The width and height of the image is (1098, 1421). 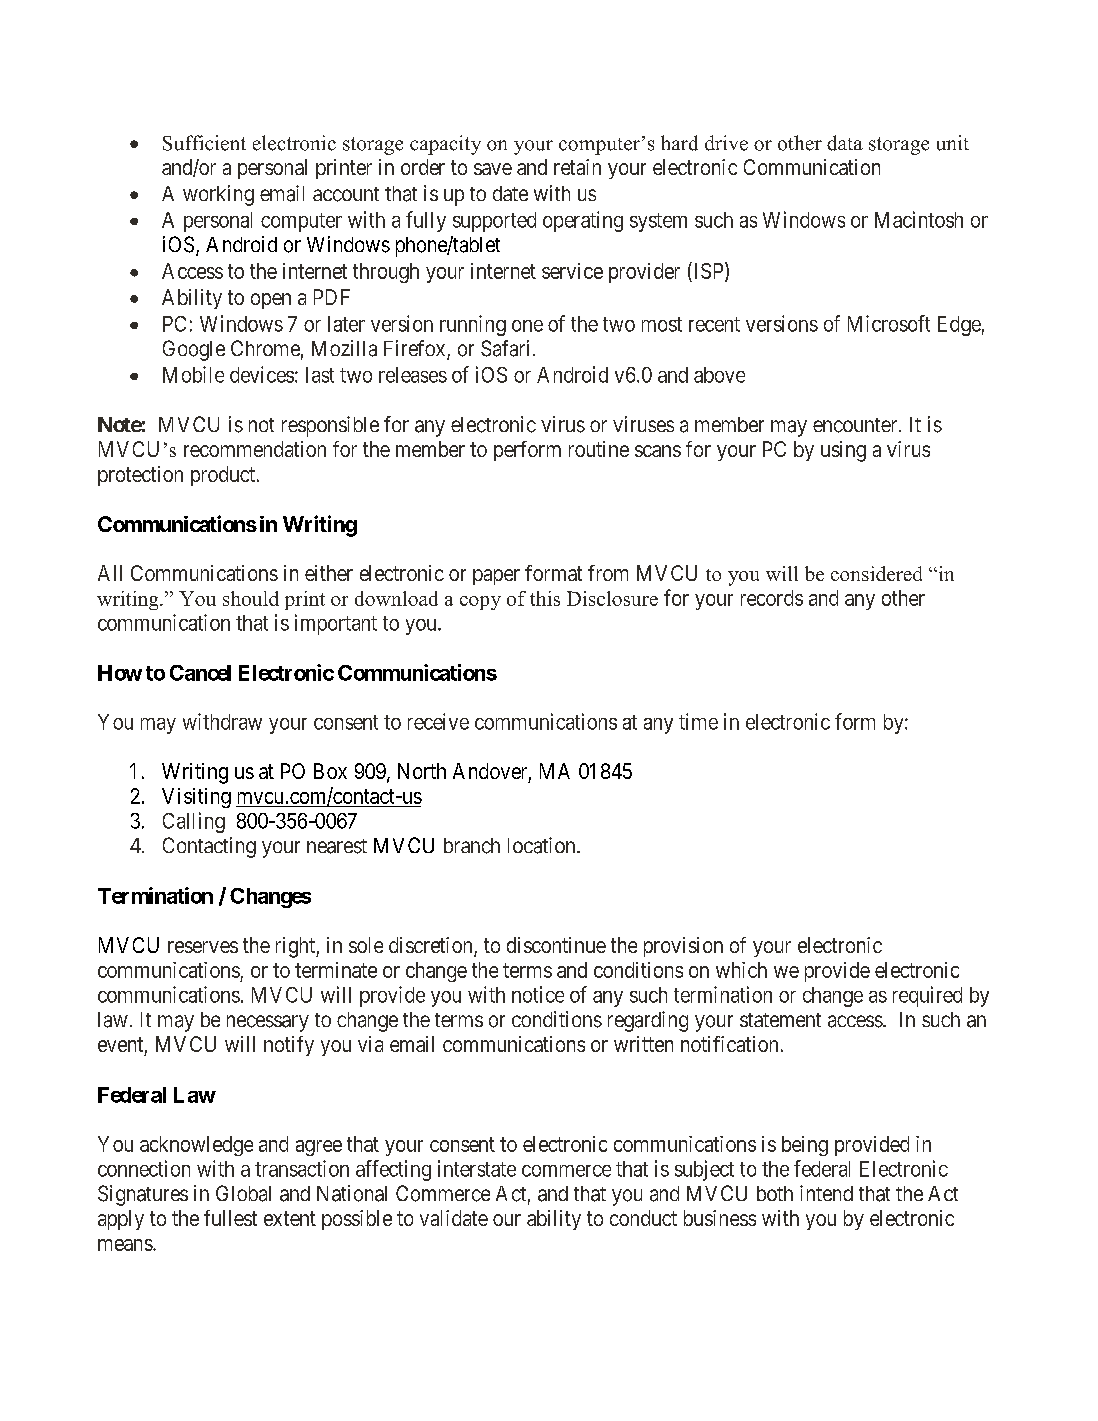 I want to click on retain, so click(x=577, y=167).
